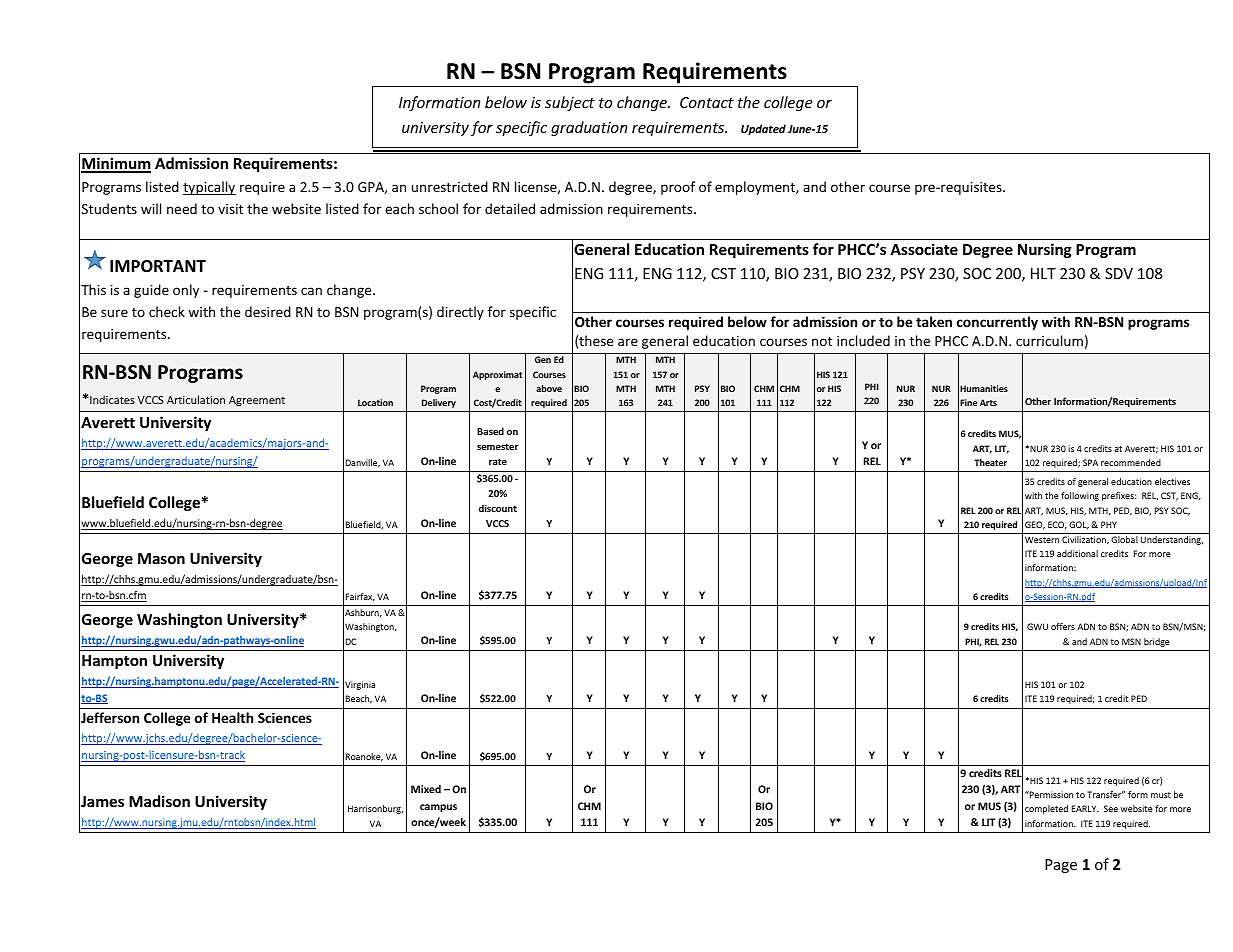 The height and width of the screenshot is (952, 1233). Describe the element at coordinates (161, 558) in the screenshot. I see `Mason` at that location.
